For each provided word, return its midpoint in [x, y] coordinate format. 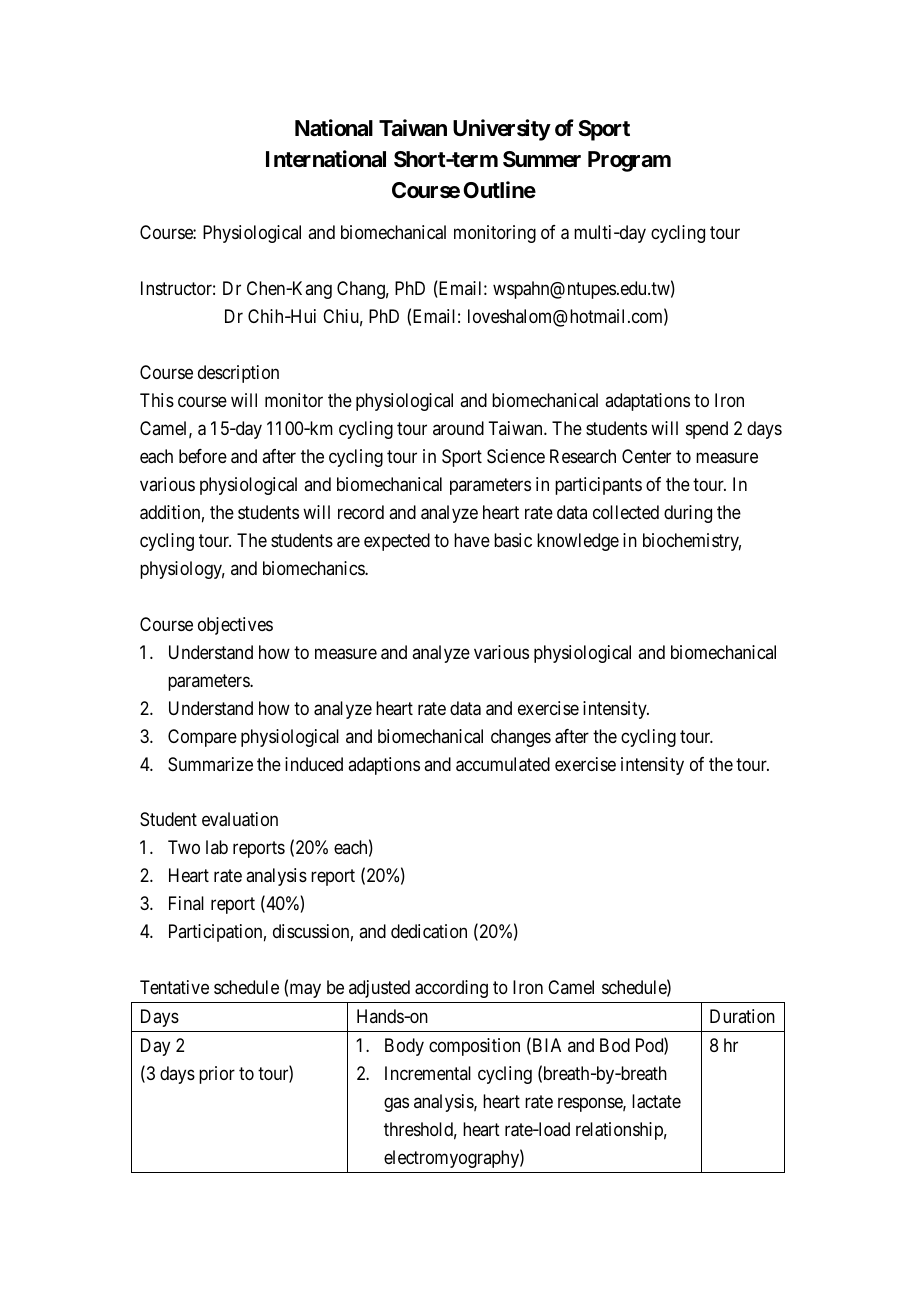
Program [629, 161]
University [502, 130]
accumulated [503, 764]
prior [217, 1075]
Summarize [210, 764]
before [203, 456]
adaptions [384, 766]
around [458, 428]
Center [646, 456]
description [238, 374]
